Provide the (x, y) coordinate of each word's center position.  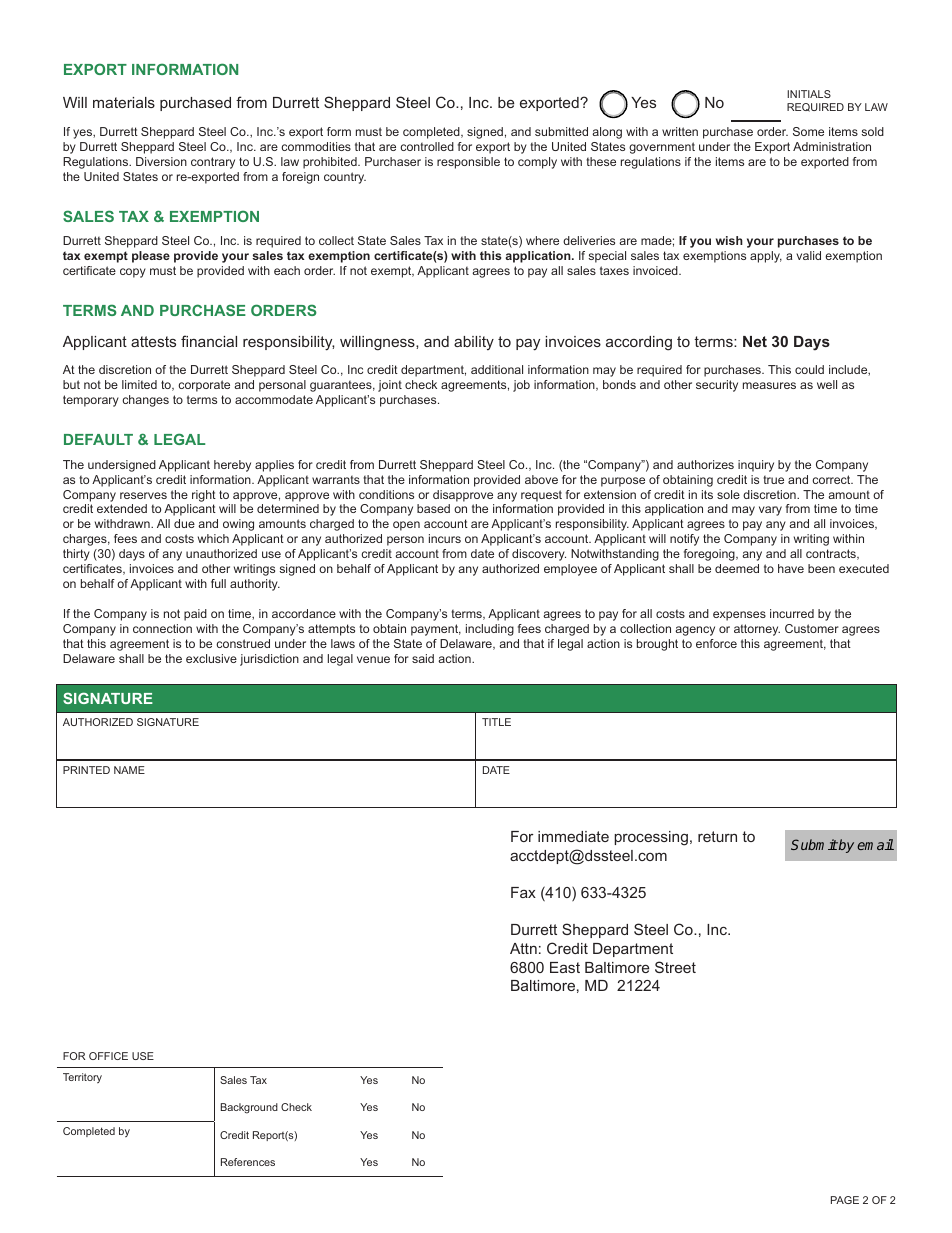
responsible (468, 163)
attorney (757, 630)
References (248, 1162)
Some (808, 131)
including (490, 630)
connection (162, 628)
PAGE (845, 1200)
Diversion (161, 161)
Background (249, 1108)
